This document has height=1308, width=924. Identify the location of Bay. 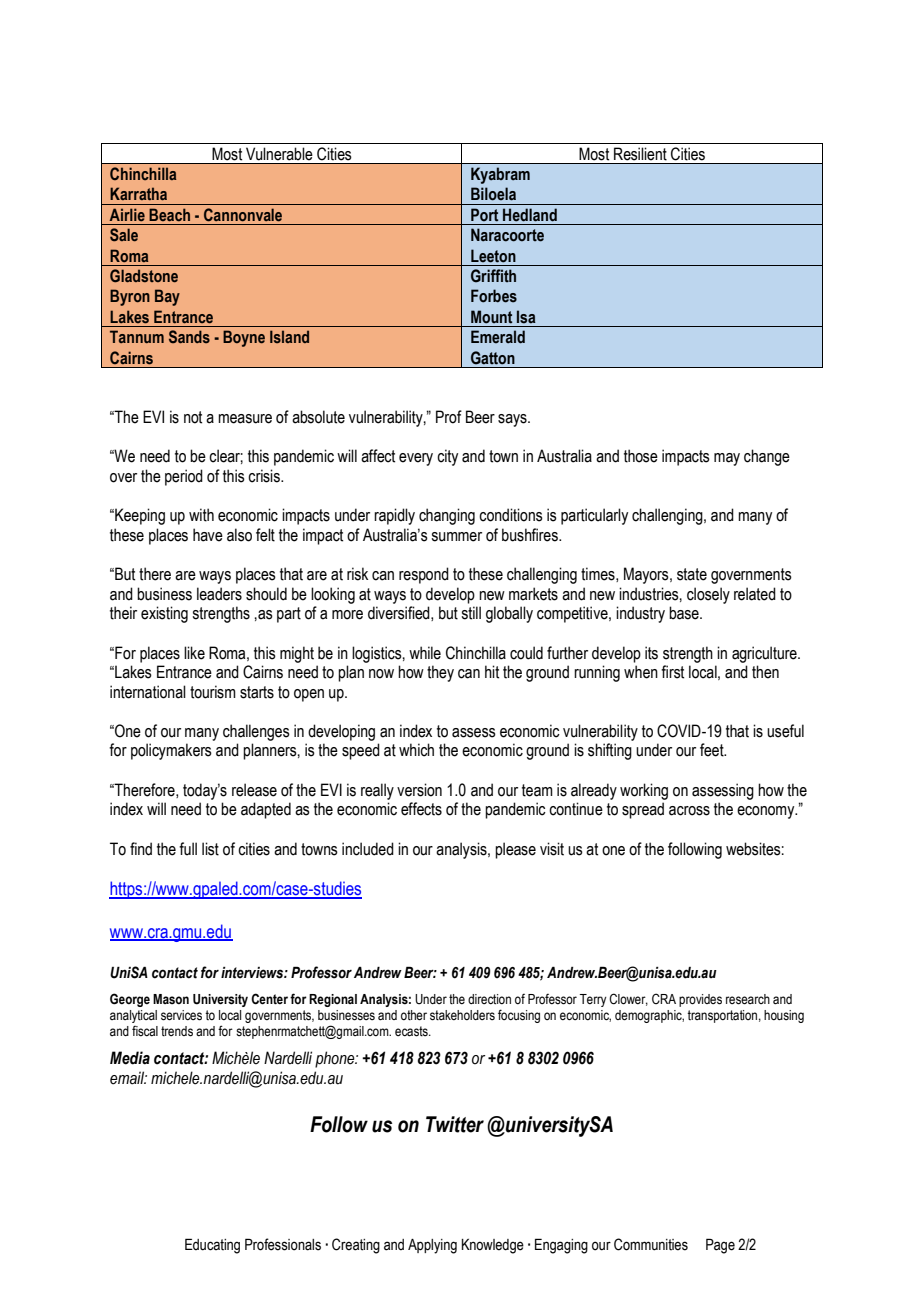
(167, 297).
